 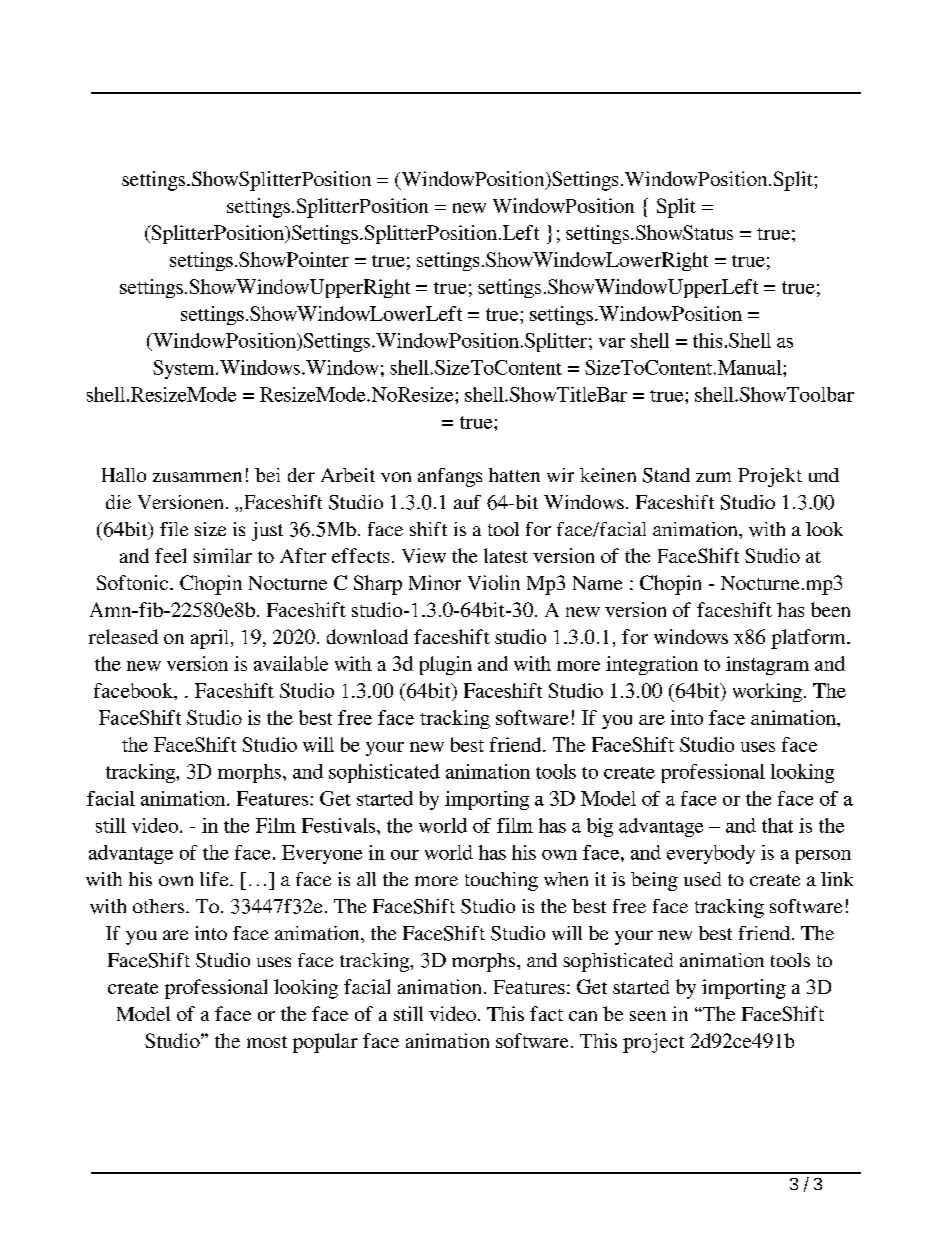 What do you see at coordinates (546, 1013) in the screenshot?
I see `fact` at bounding box center [546, 1013].
